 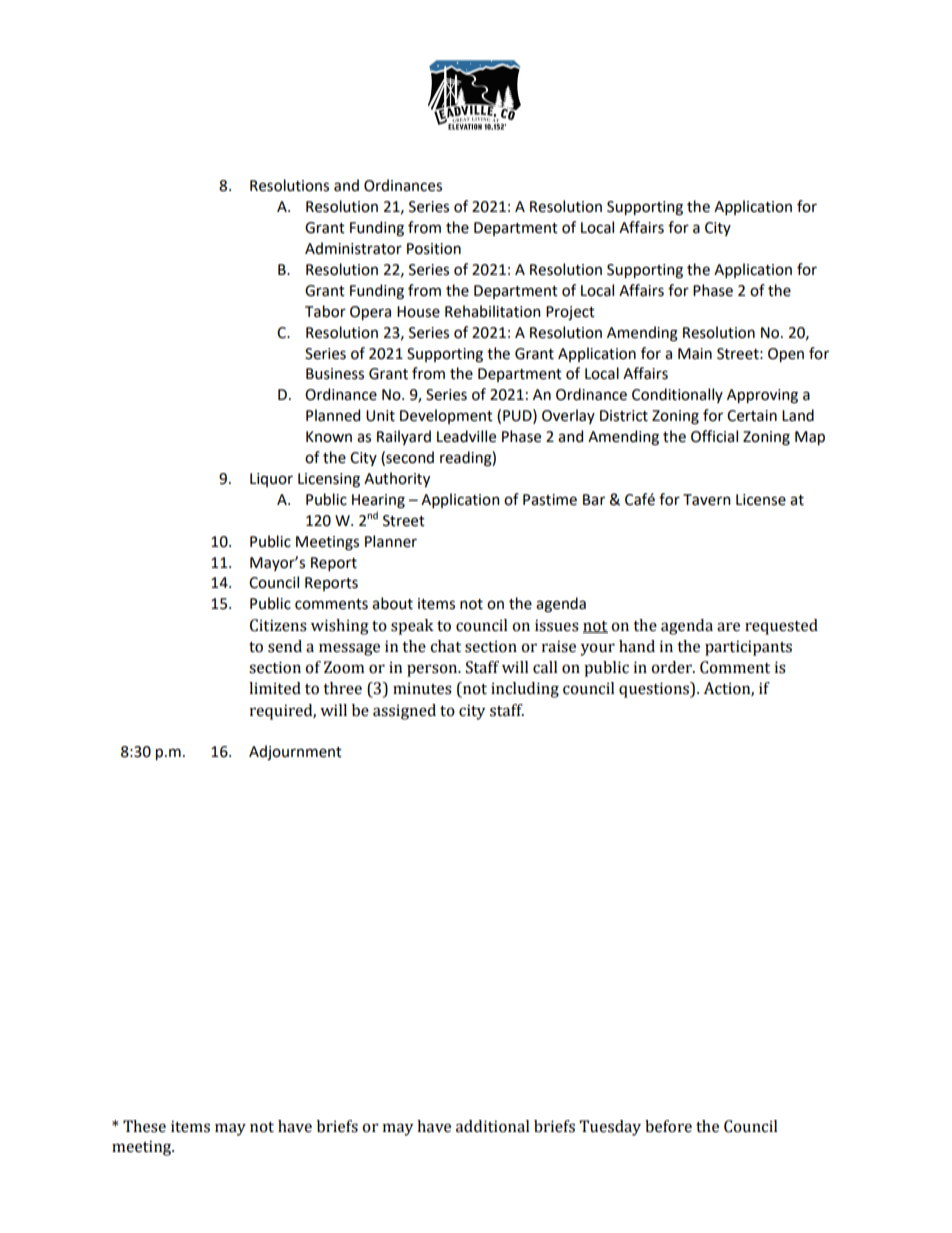 What do you see at coordinates (275, 688) in the document?
I see `limited` at bounding box center [275, 688].
